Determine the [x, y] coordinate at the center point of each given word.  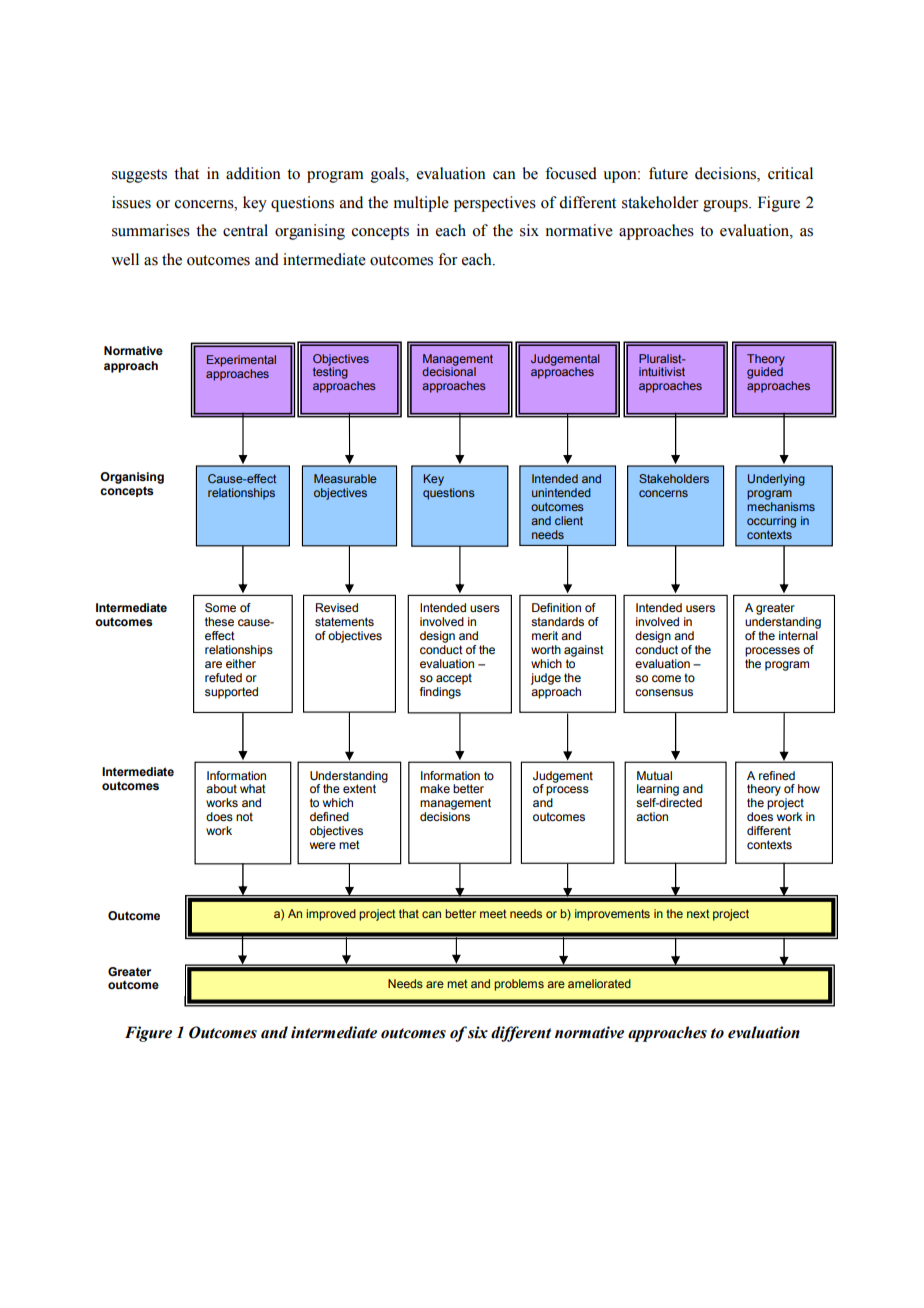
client [569, 520]
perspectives [495, 204]
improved [331, 915]
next [698, 913]
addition [253, 173]
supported [231, 693]
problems [519, 985]
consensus [664, 692]
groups [726, 206]
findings [440, 693]
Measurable [345, 478]
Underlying [776, 480]
